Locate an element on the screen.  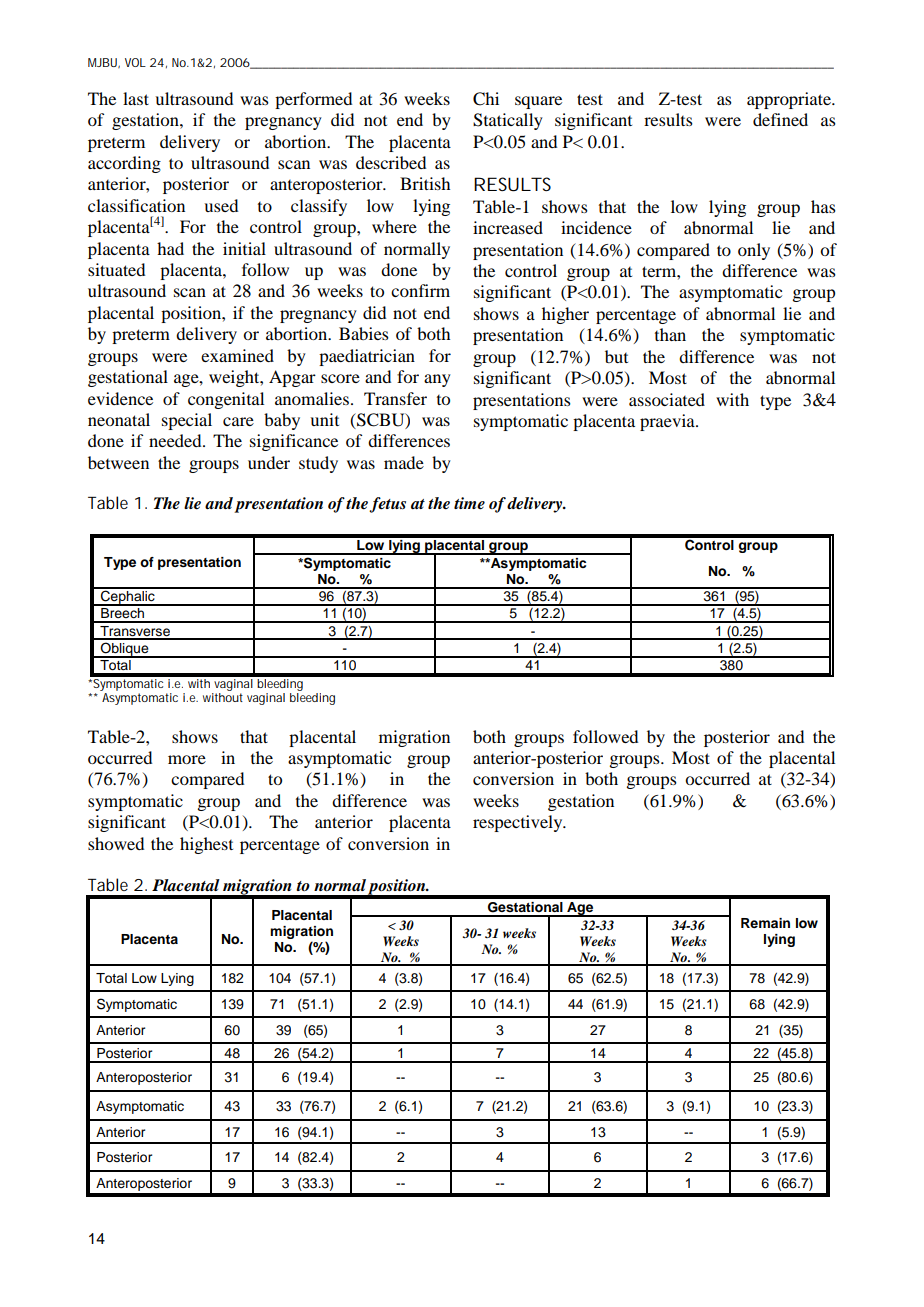
respectively is located at coordinates (519, 823).
